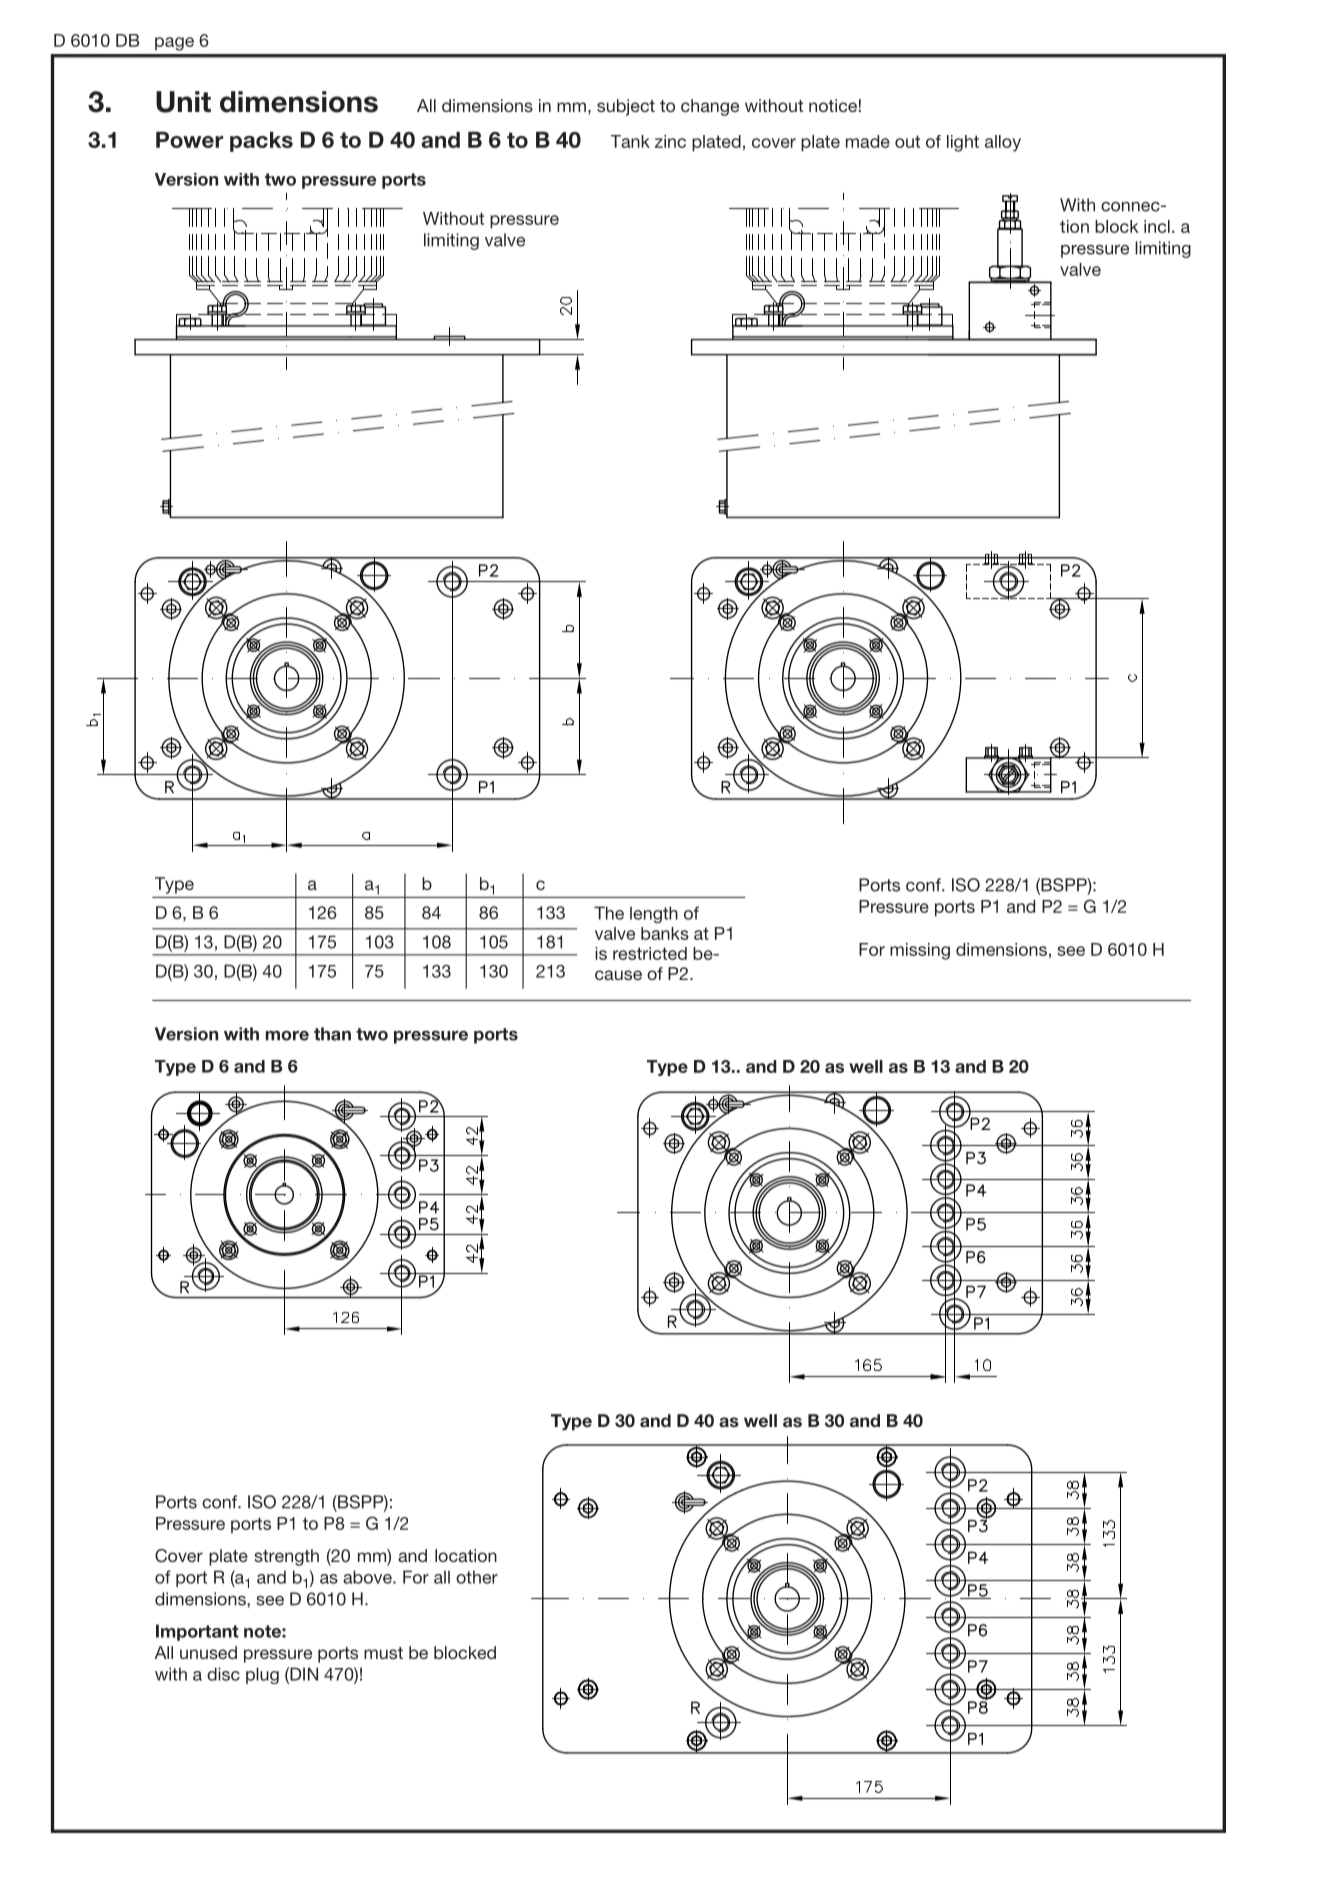  Describe the element at coordinates (262, 1675) in the screenshot. I see `plug` at that location.
